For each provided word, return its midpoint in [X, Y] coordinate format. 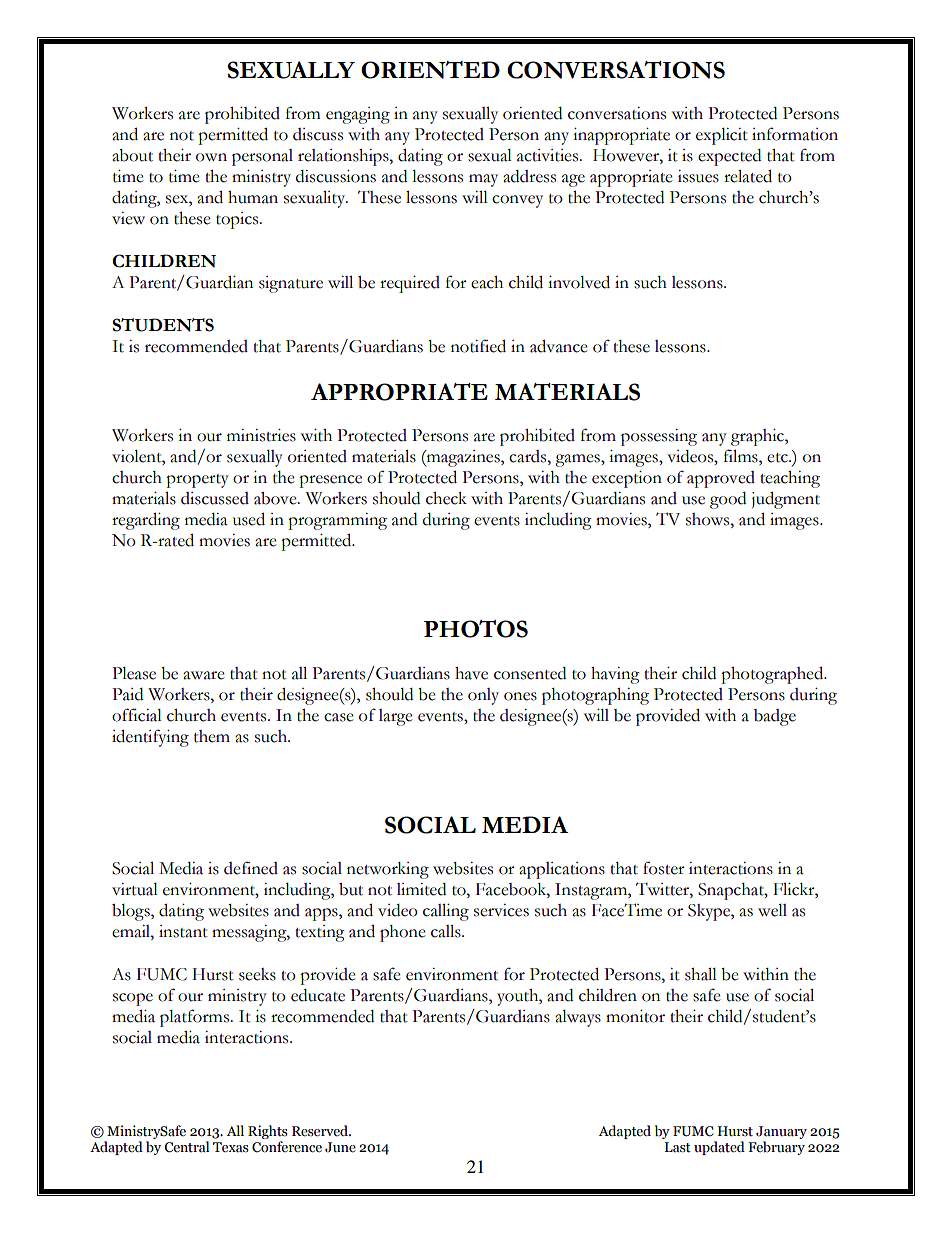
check [446, 498]
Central [186, 1147]
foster [664, 868]
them [212, 736]
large [396, 717]
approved [721, 479]
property [197, 481]
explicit [722, 136]
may [483, 180]
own [211, 157]
